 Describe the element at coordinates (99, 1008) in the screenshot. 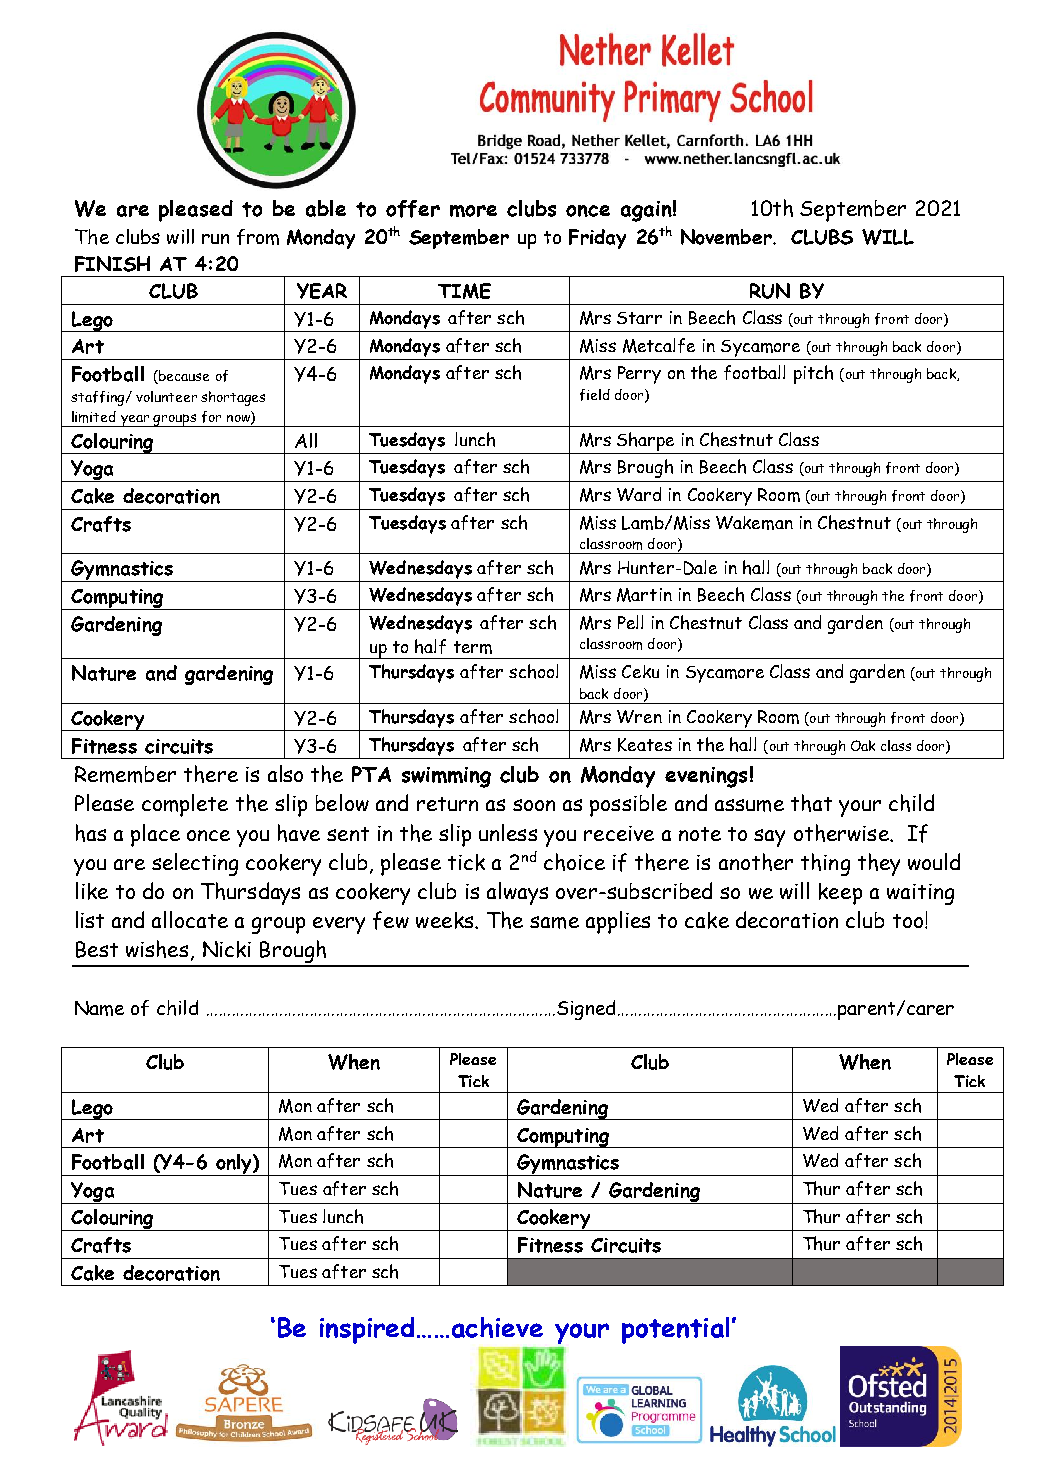

I see `Name` at that location.
